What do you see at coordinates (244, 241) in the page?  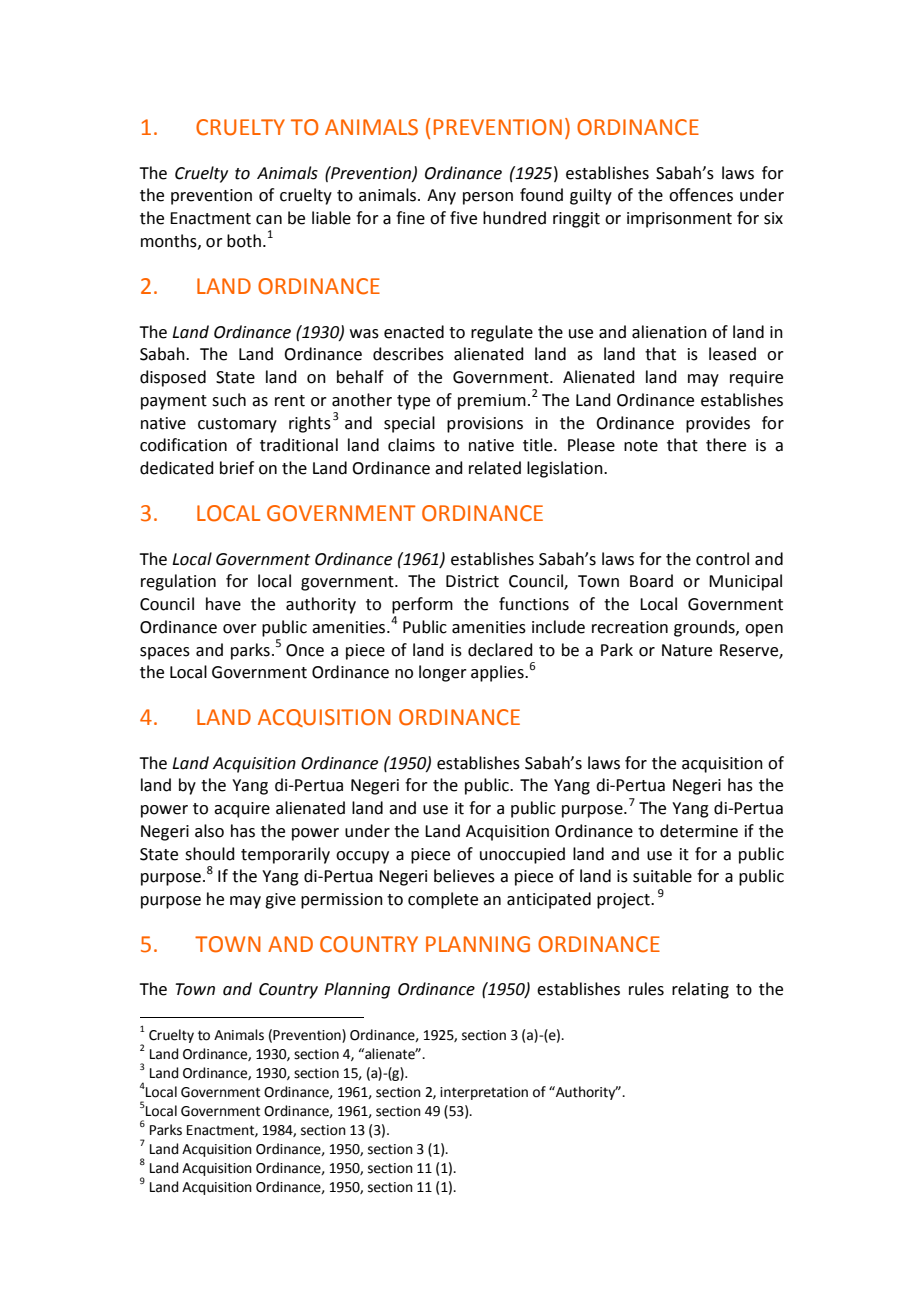 I see `both` at bounding box center [244, 241].
